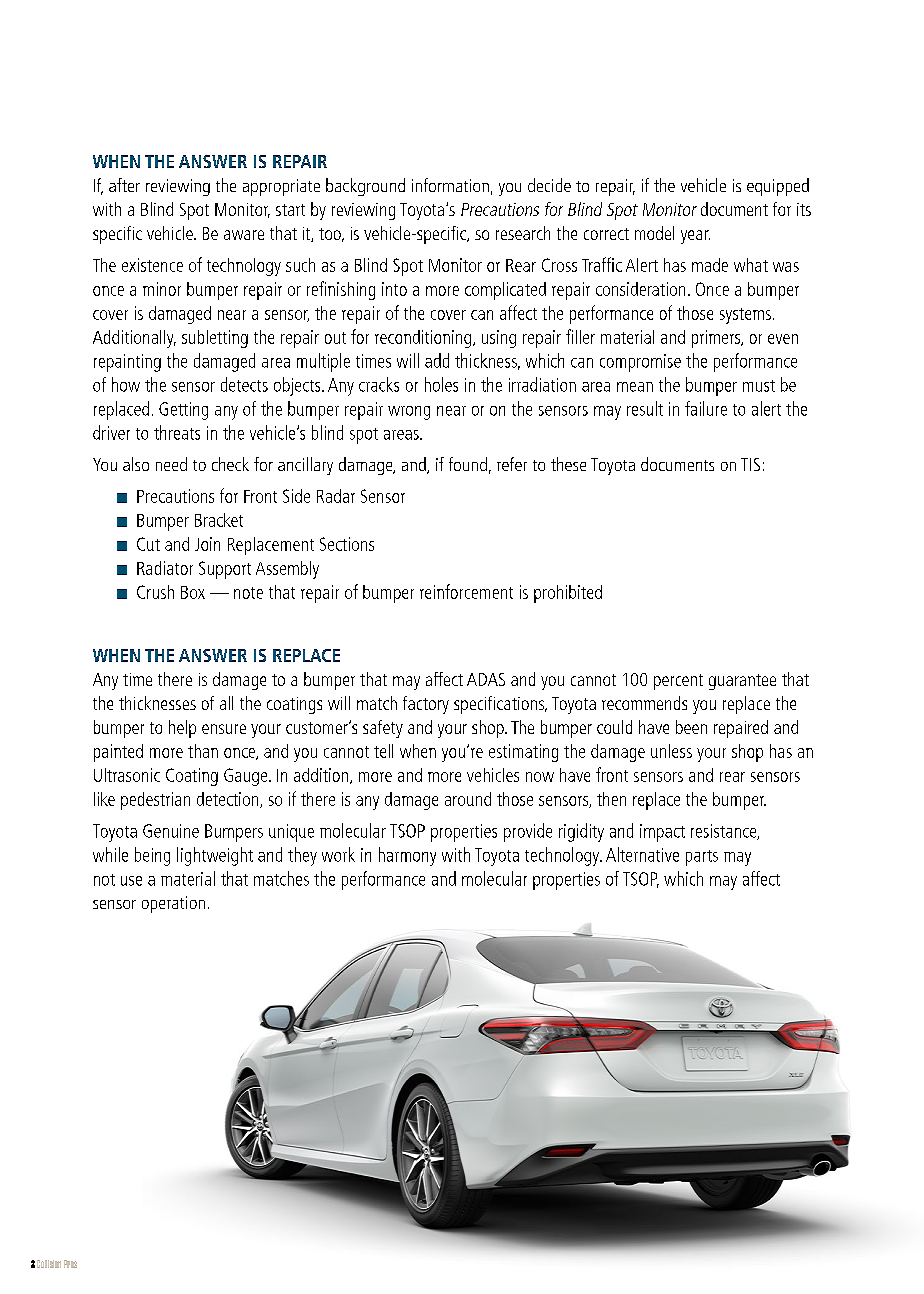 This screenshot has width=924, height=1294. Describe the element at coordinates (426, 705) in the screenshot. I see `factory` at that location.
